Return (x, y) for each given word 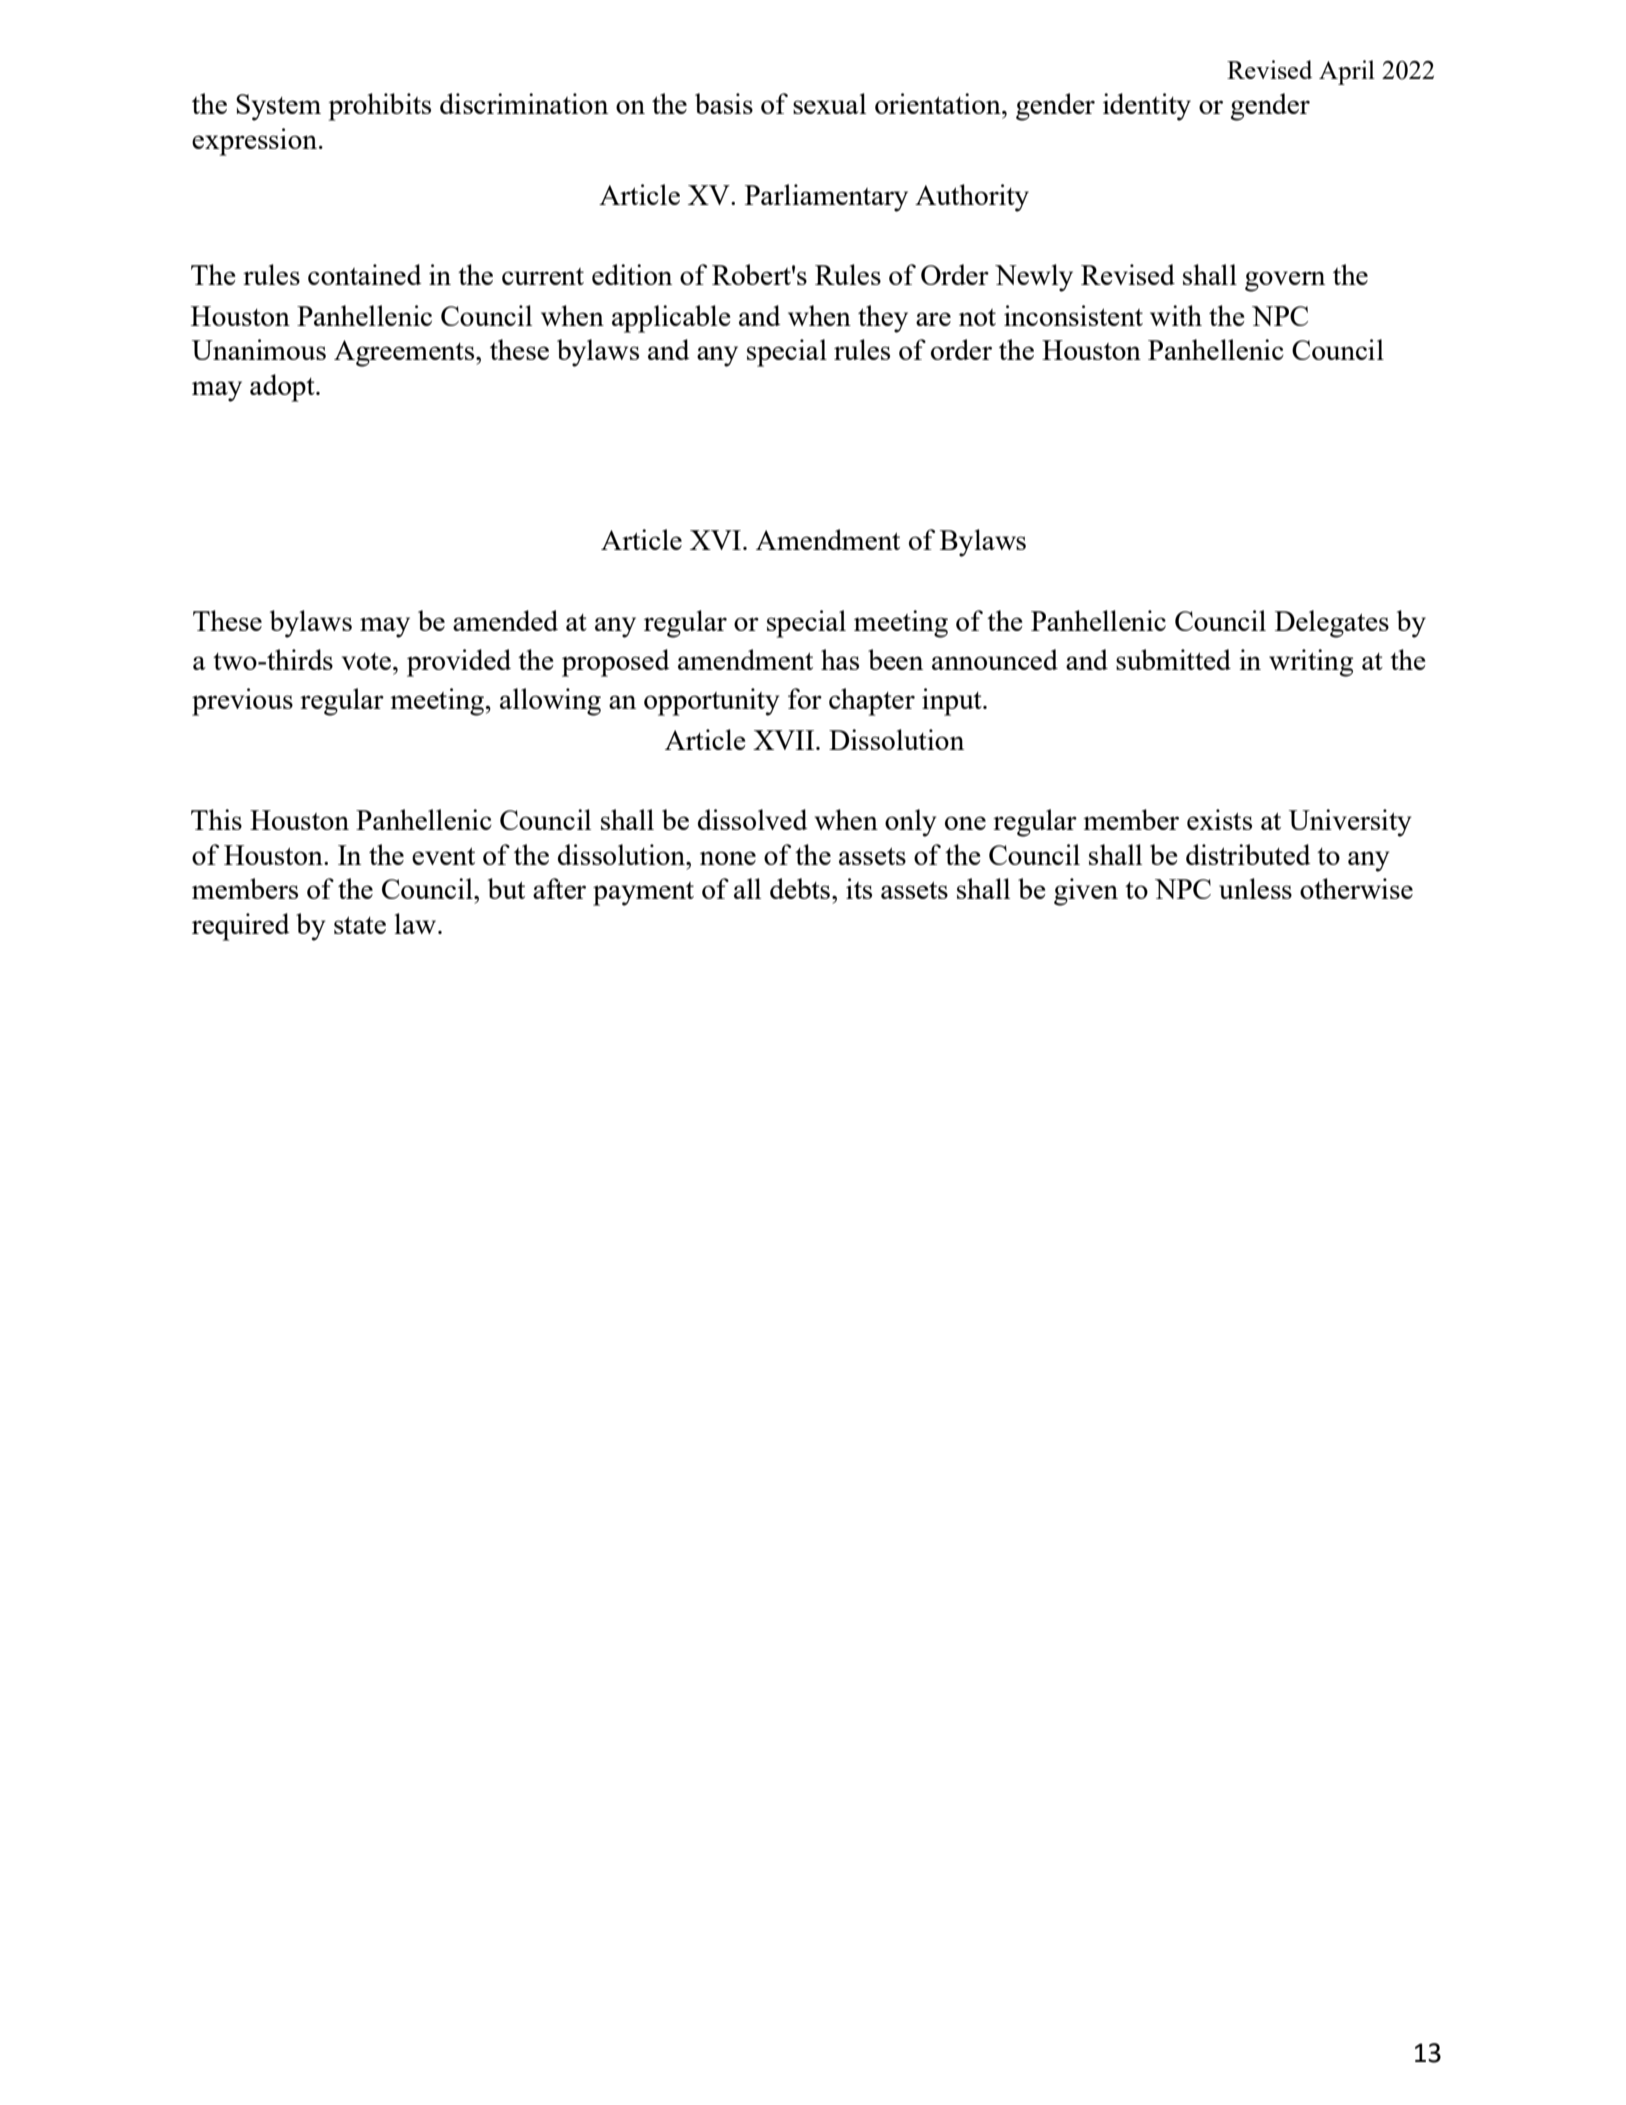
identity (1147, 107)
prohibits (379, 107)
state (360, 925)
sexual (829, 103)
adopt (283, 388)
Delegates (1332, 624)
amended (505, 620)
